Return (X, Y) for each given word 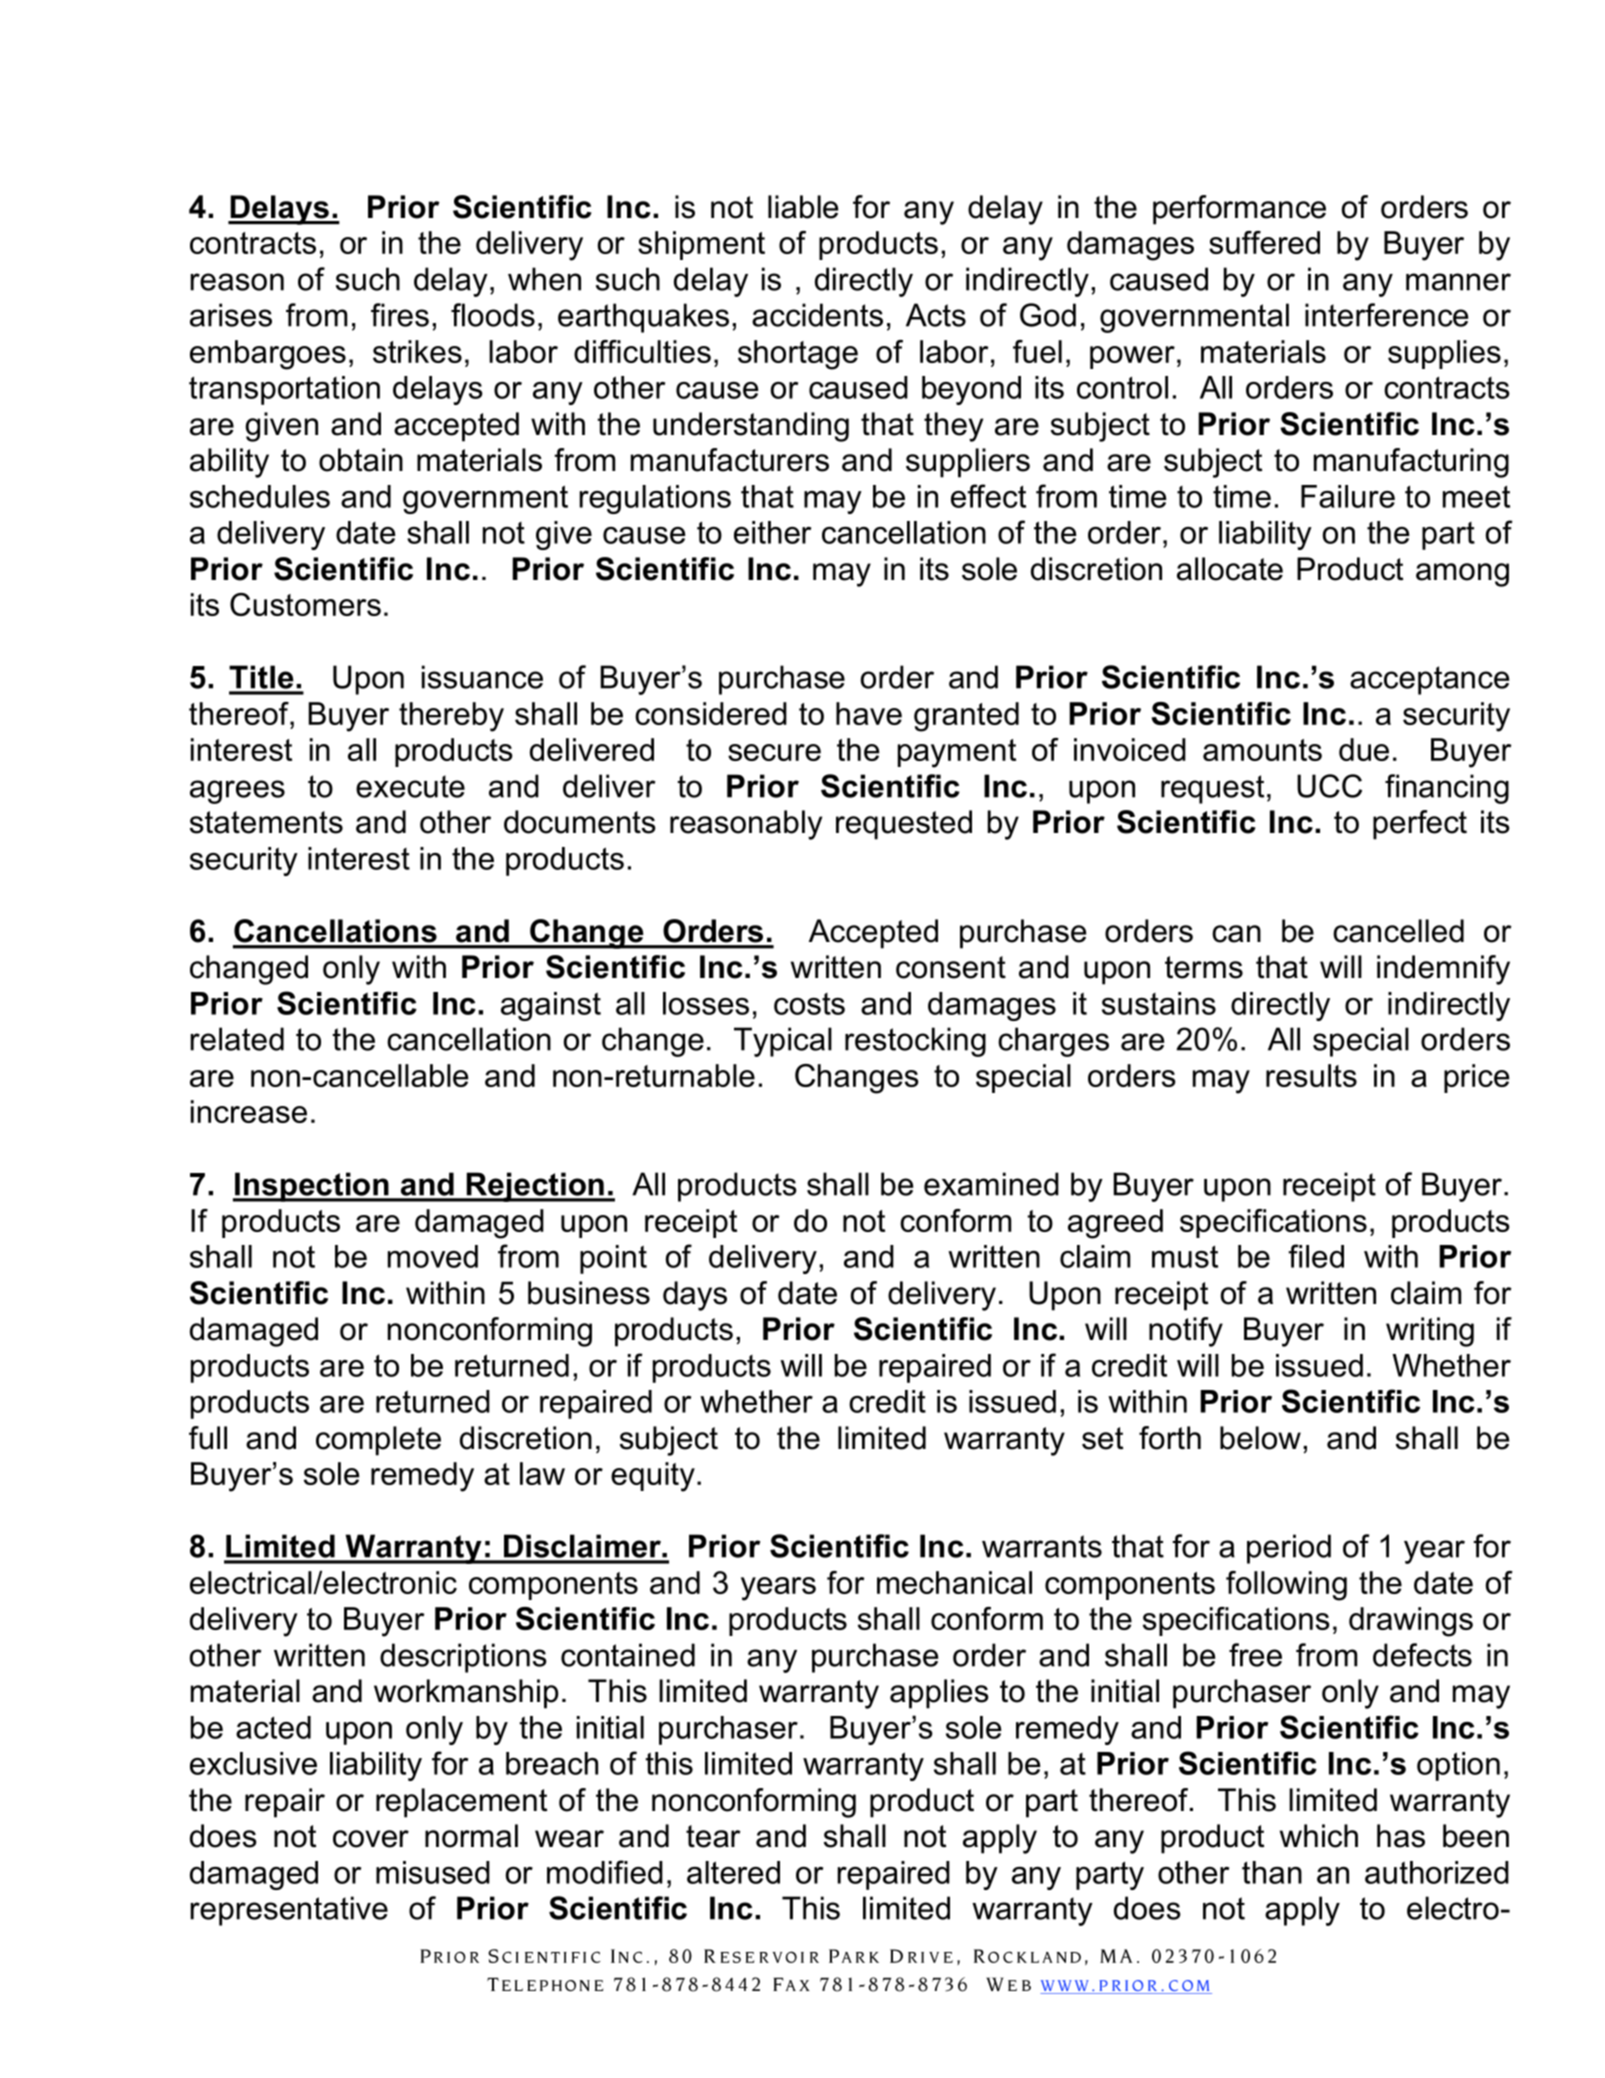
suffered (1264, 242)
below (1260, 1438)
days (695, 1296)
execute (410, 786)
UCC (1329, 786)
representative (289, 1911)
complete (378, 1441)
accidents (817, 315)
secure (774, 752)
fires (400, 315)
